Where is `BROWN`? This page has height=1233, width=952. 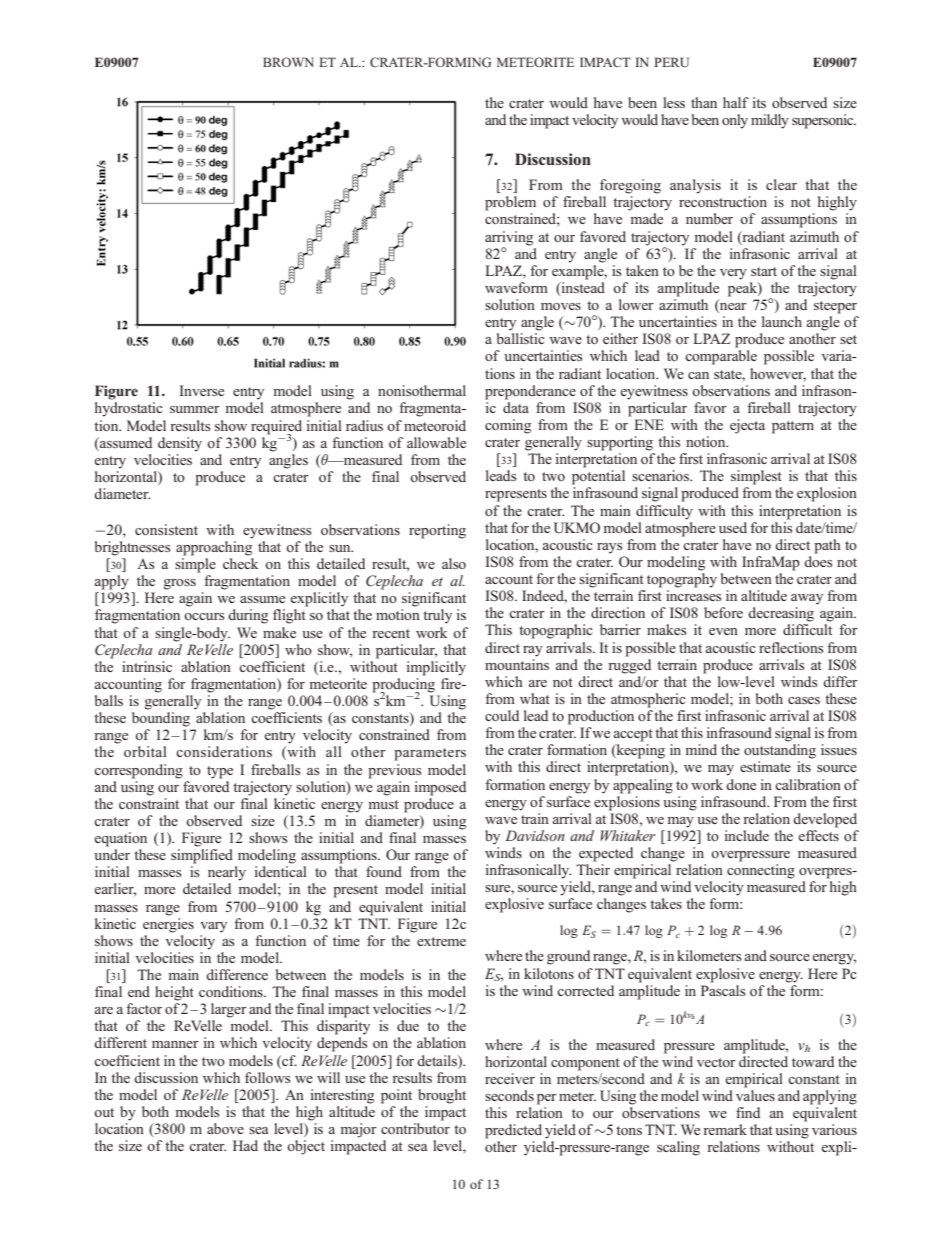 BROWN is located at coordinates (288, 62).
